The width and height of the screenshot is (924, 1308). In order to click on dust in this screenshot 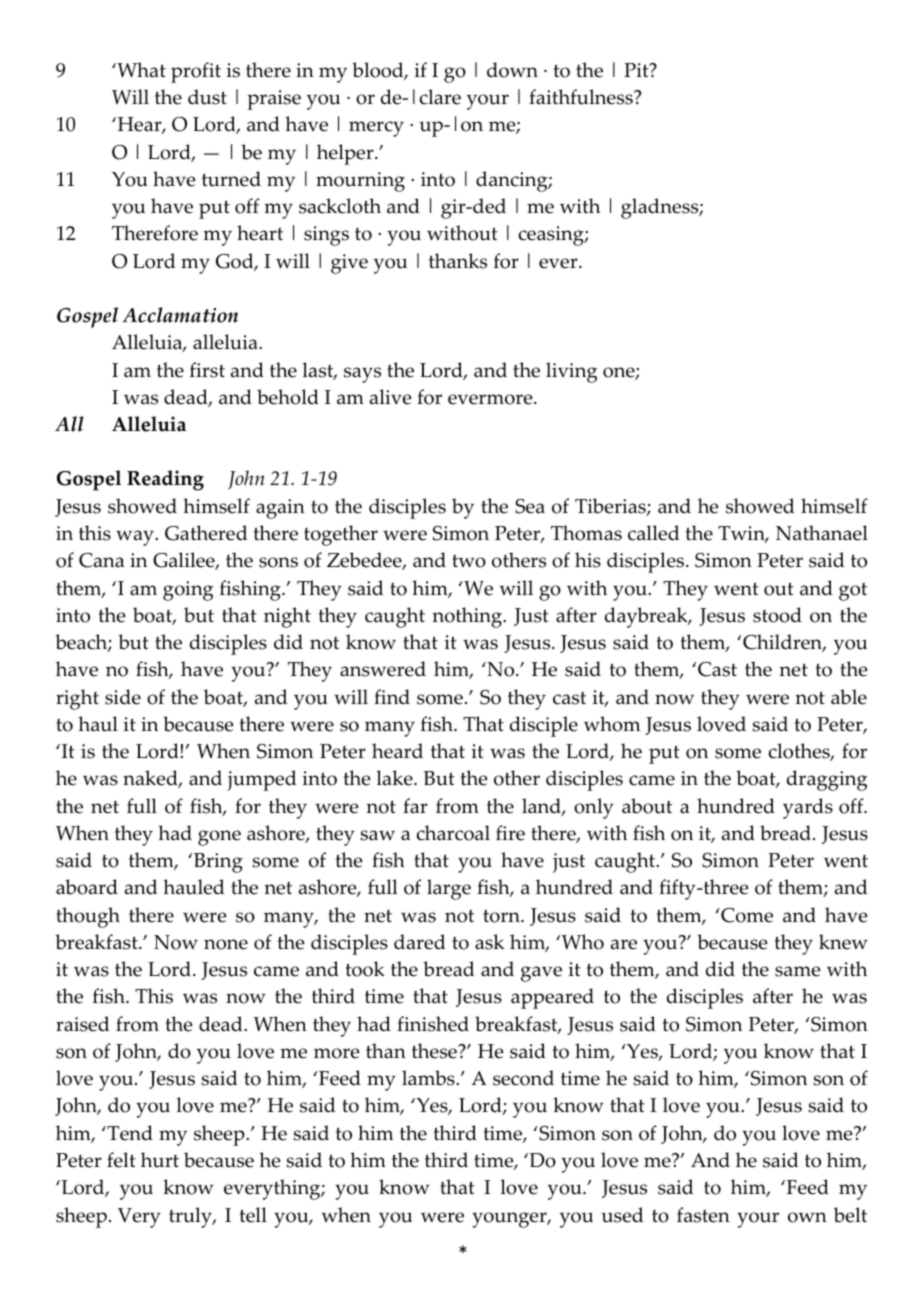, I will do `click(207, 97)`.
